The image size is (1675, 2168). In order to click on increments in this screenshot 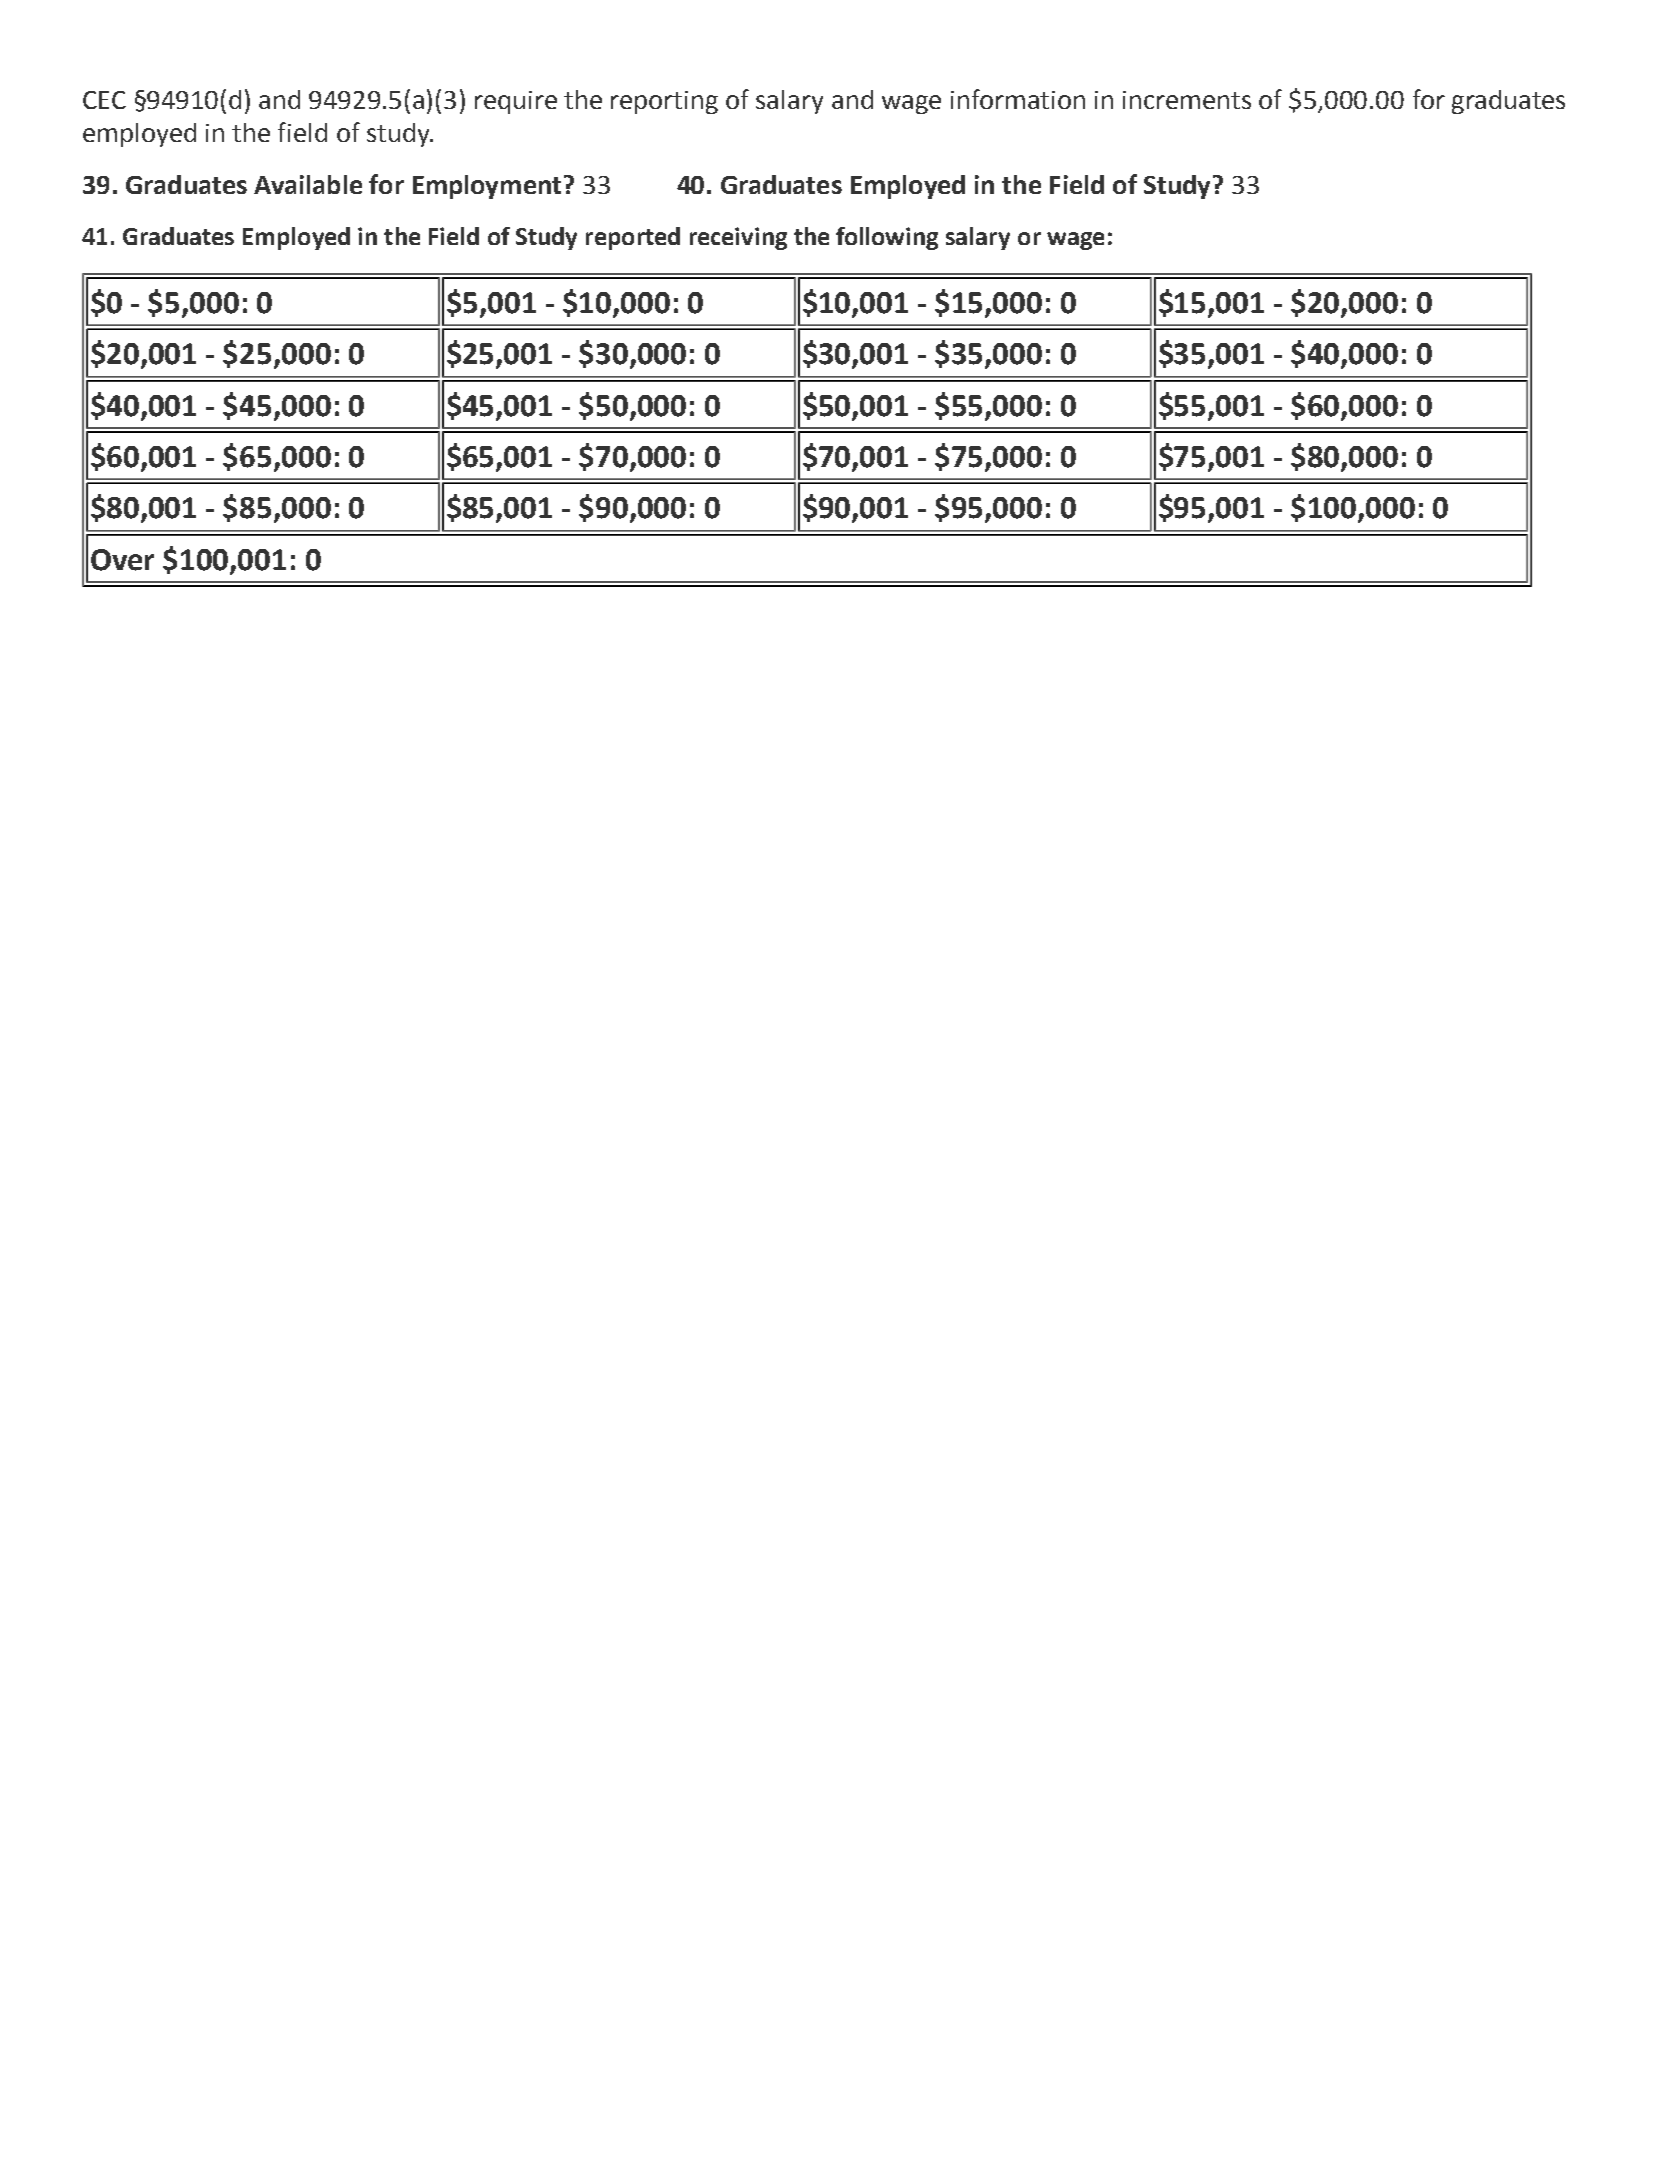, I will do `click(1187, 100)`.
